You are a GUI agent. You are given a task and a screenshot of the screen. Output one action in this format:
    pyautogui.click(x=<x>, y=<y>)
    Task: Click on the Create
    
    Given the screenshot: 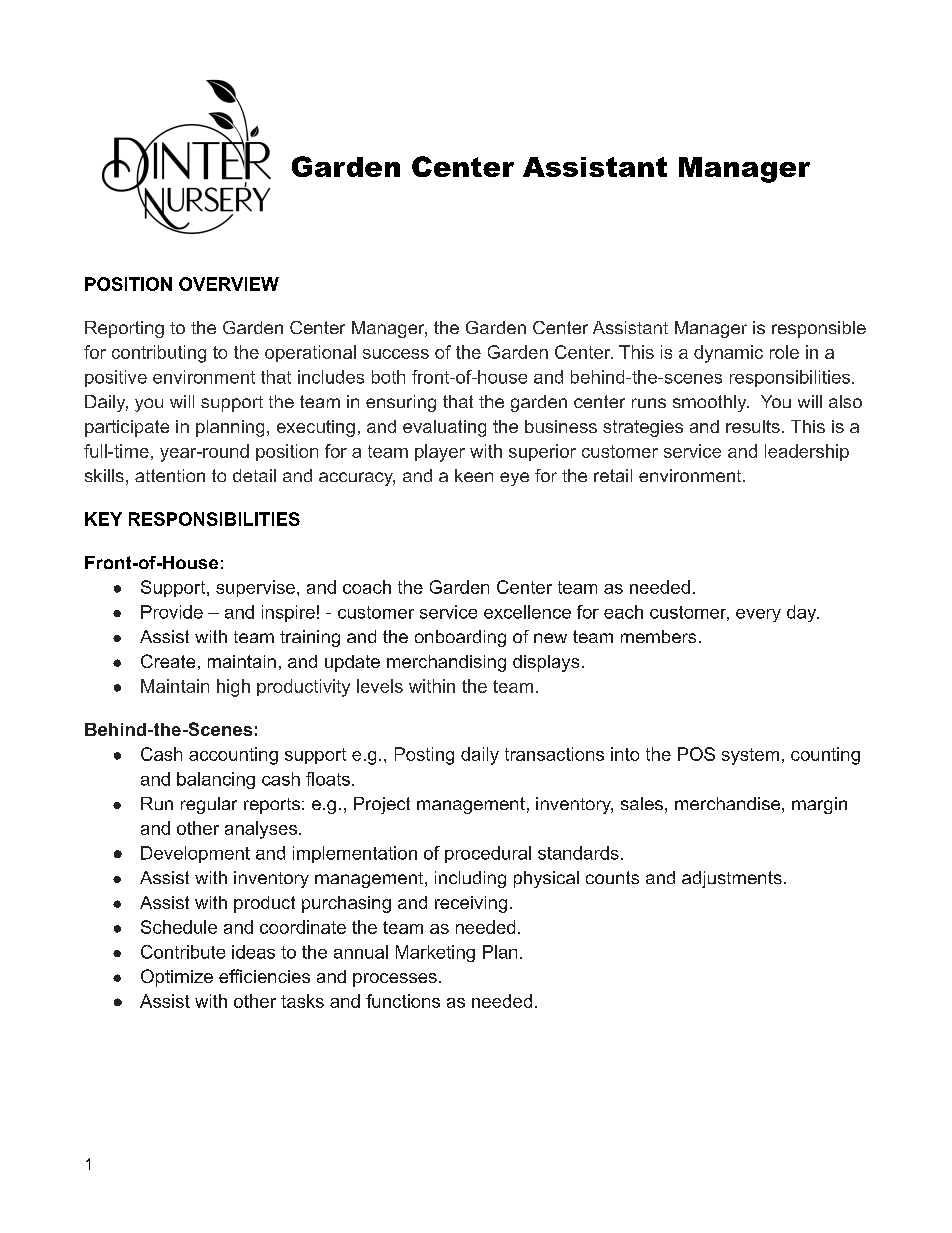 What is the action you would take?
    pyautogui.click(x=168, y=661)
